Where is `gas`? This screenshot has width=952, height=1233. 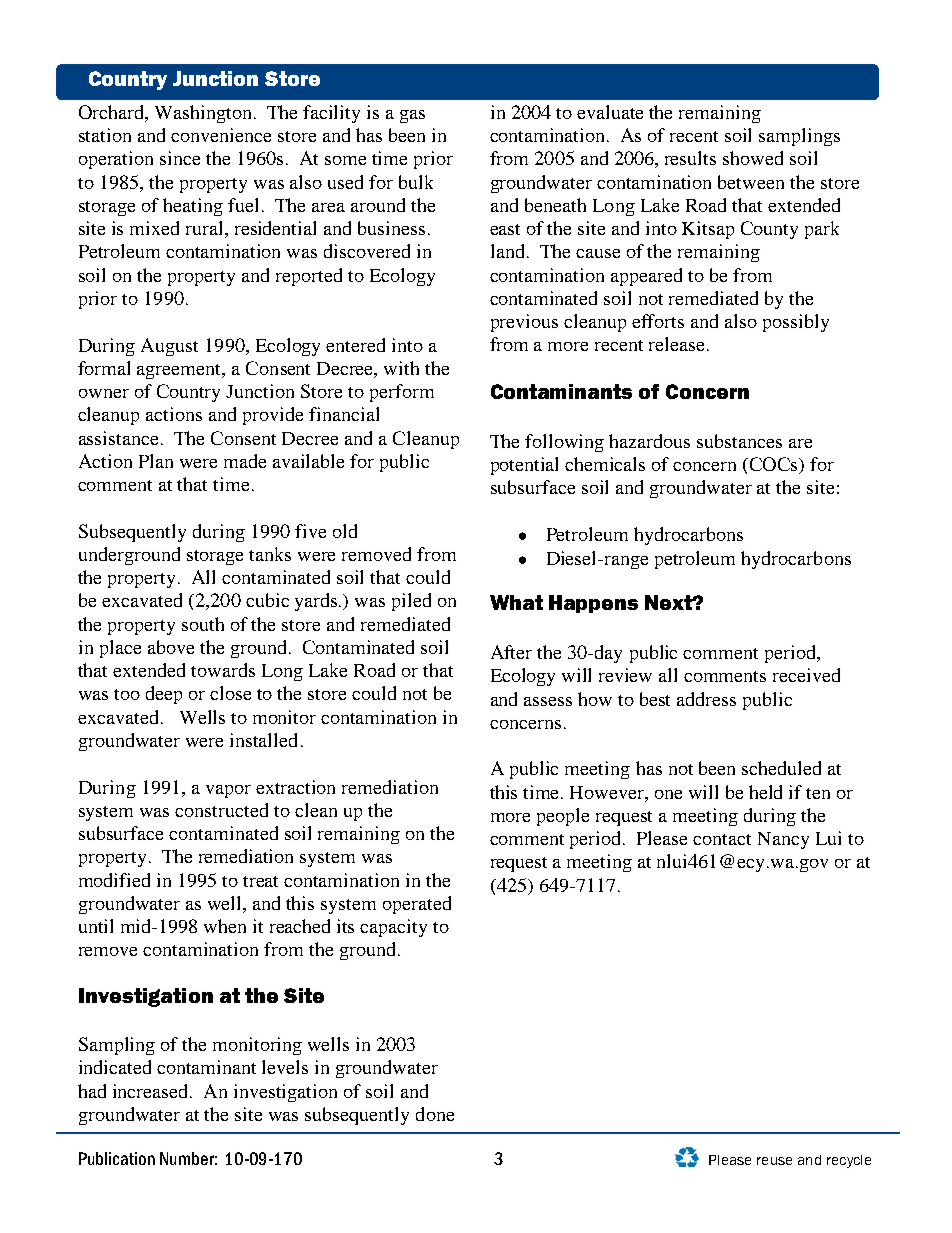
gas is located at coordinates (412, 116).
